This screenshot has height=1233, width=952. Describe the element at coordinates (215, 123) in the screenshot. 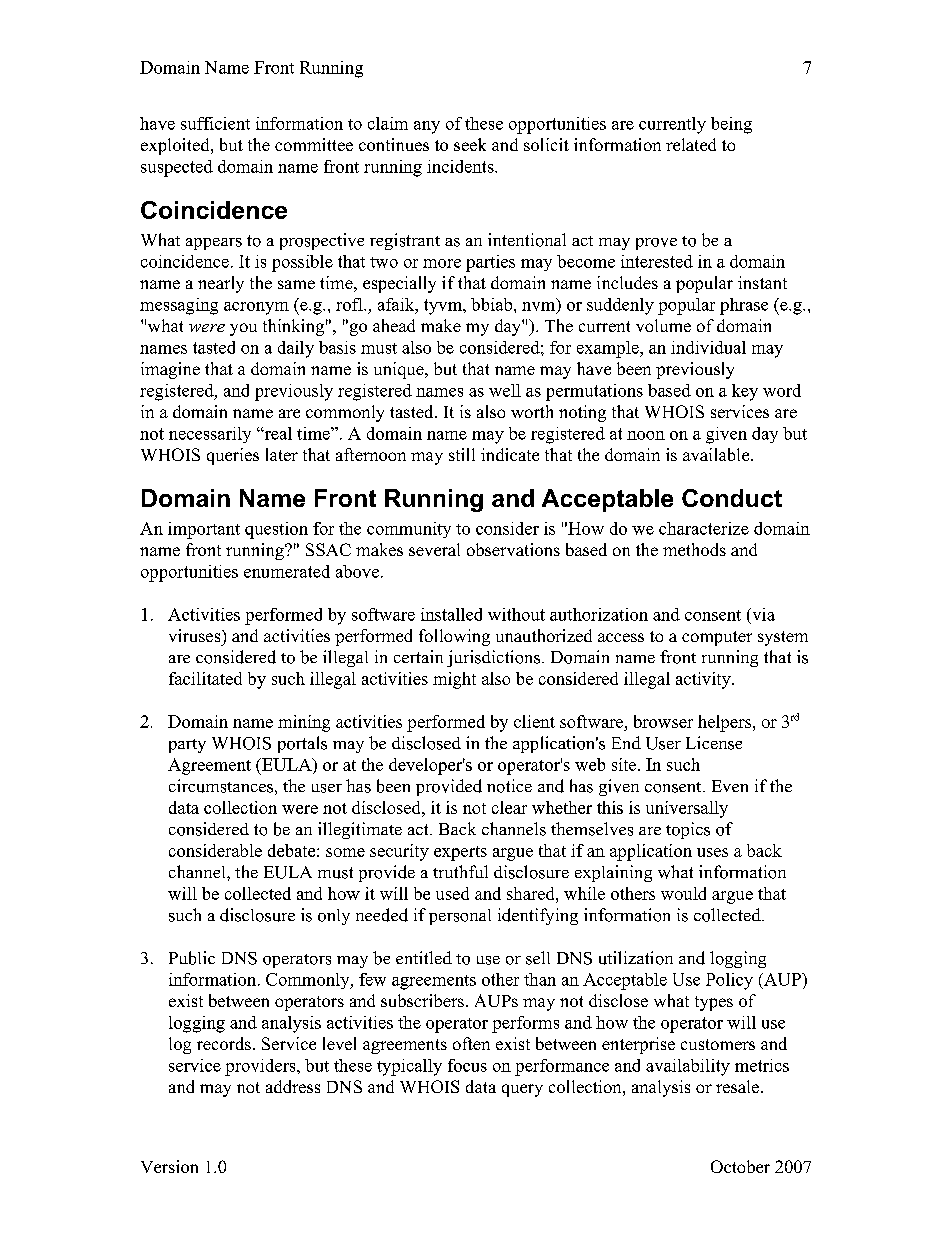

I see `sufficient` at that location.
